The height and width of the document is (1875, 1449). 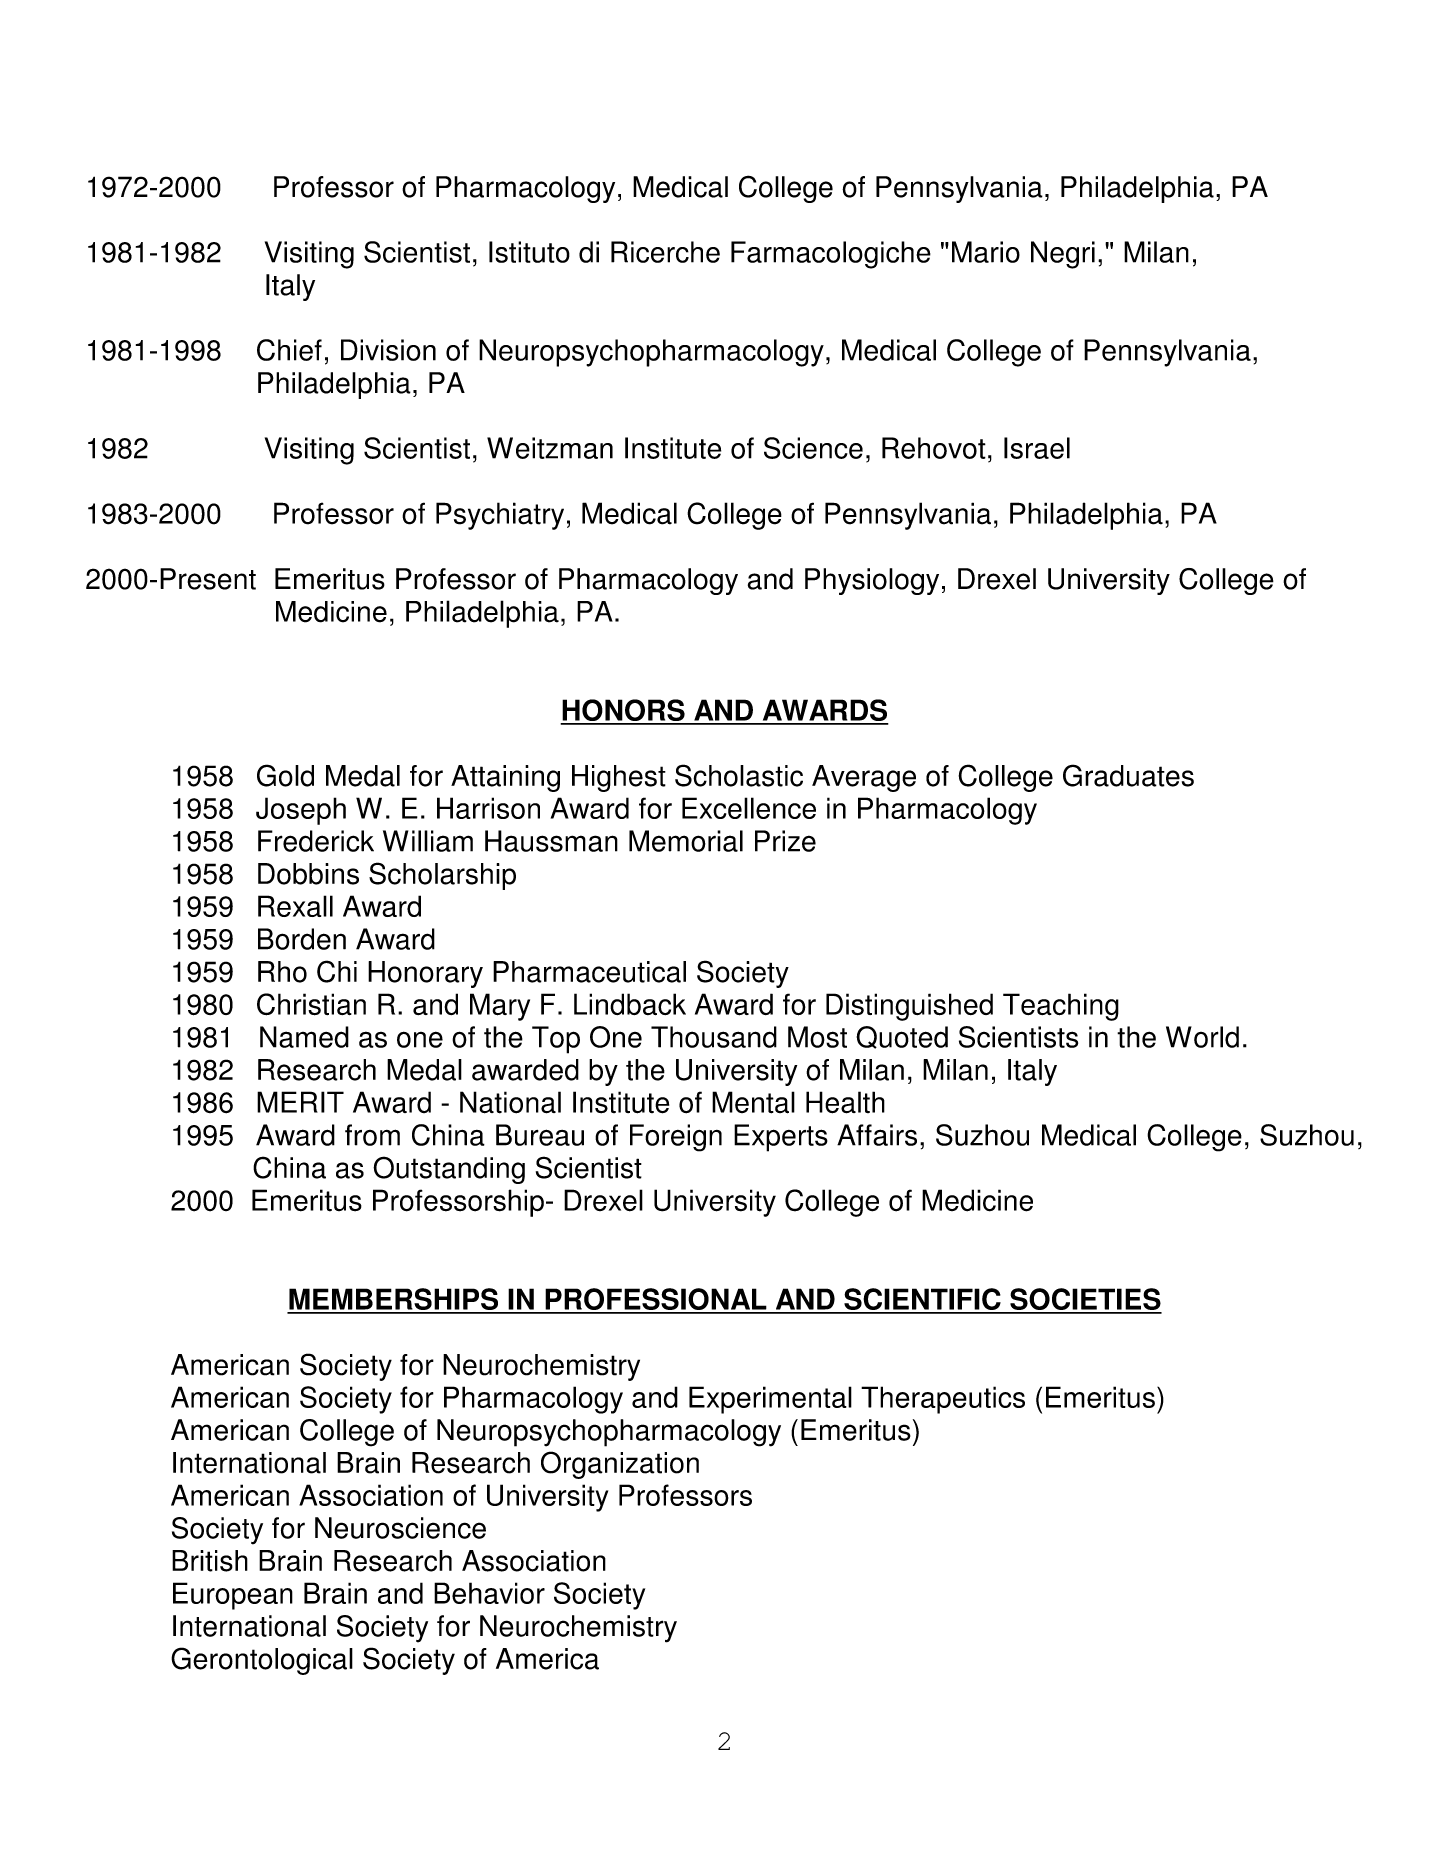 I want to click on European, so click(x=233, y=1596).
